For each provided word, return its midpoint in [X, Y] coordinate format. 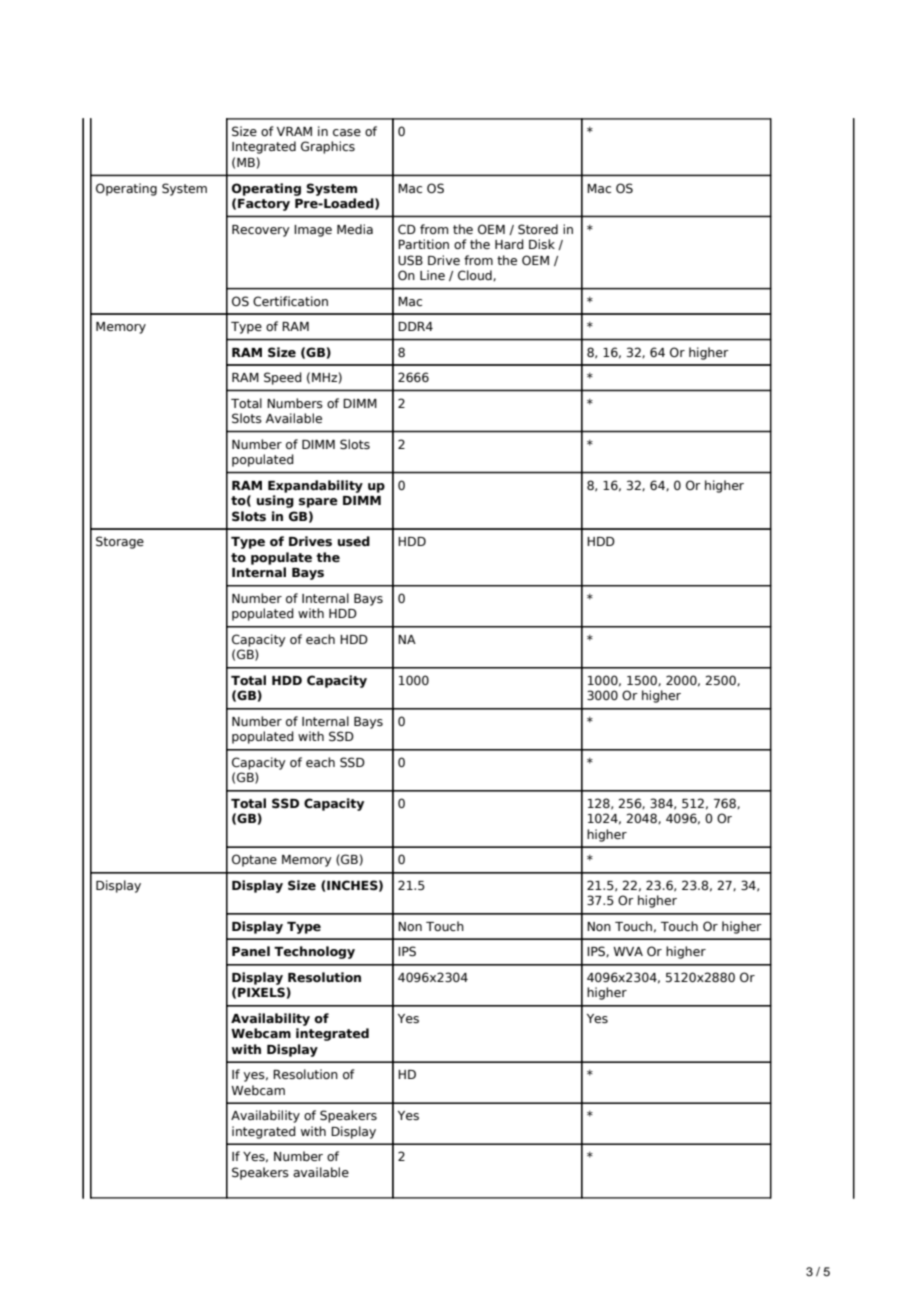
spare [318, 503]
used [354, 541]
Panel [251, 951]
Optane [254, 860]
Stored [538, 229]
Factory [264, 205]
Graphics [328, 147]
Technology [314, 952]
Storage [120, 542]
